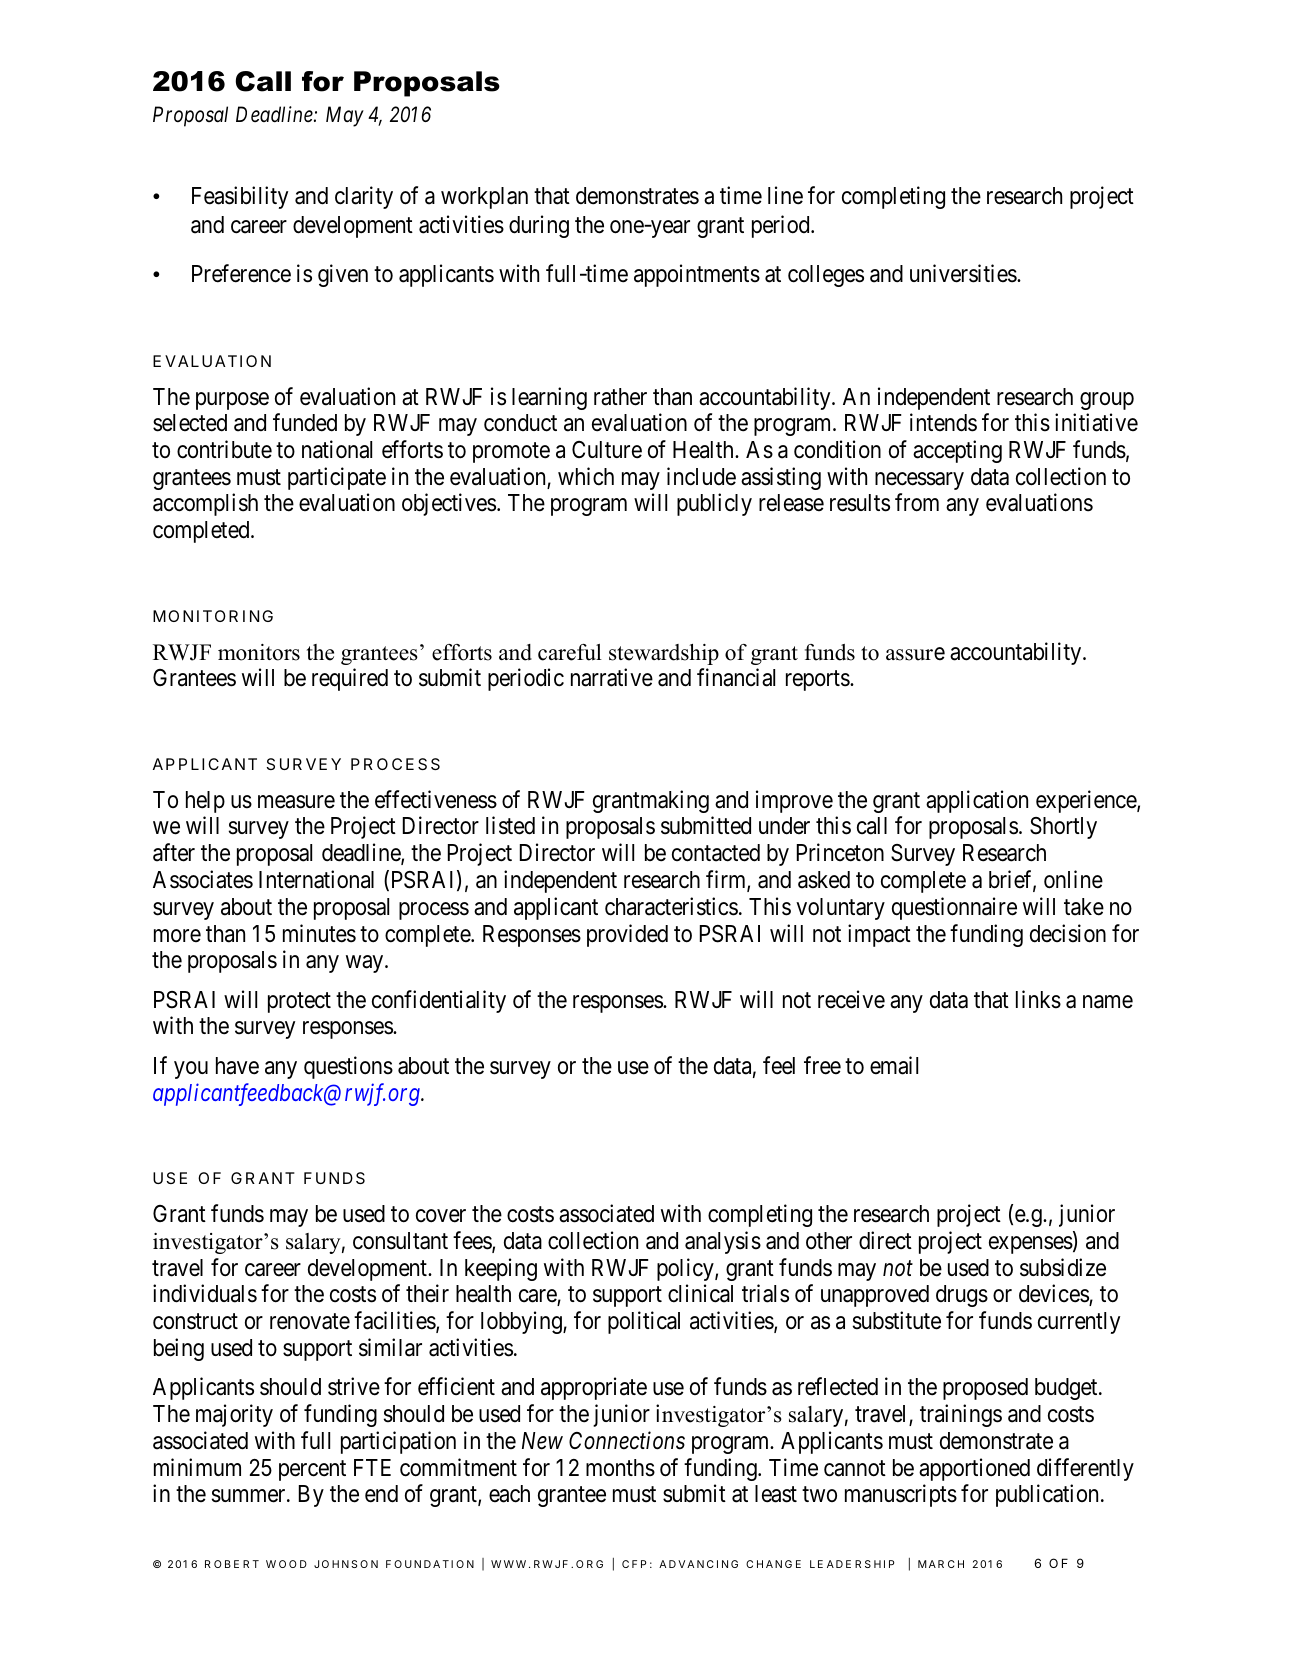  I want to click on contacted, so click(716, 853).
